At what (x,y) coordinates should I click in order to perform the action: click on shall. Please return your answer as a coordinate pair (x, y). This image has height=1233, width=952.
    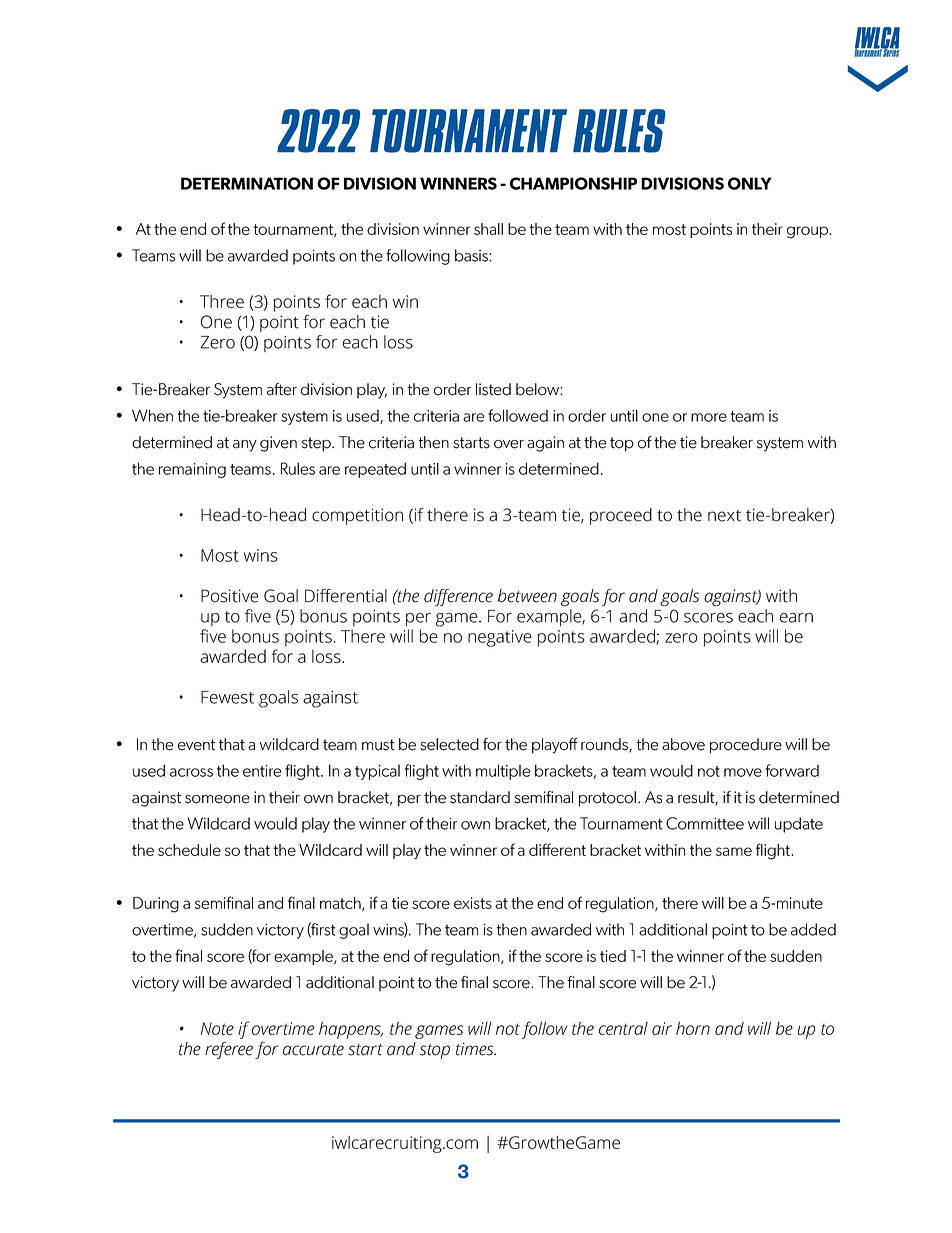
    Looking at the image, I should click on (488, 229).
